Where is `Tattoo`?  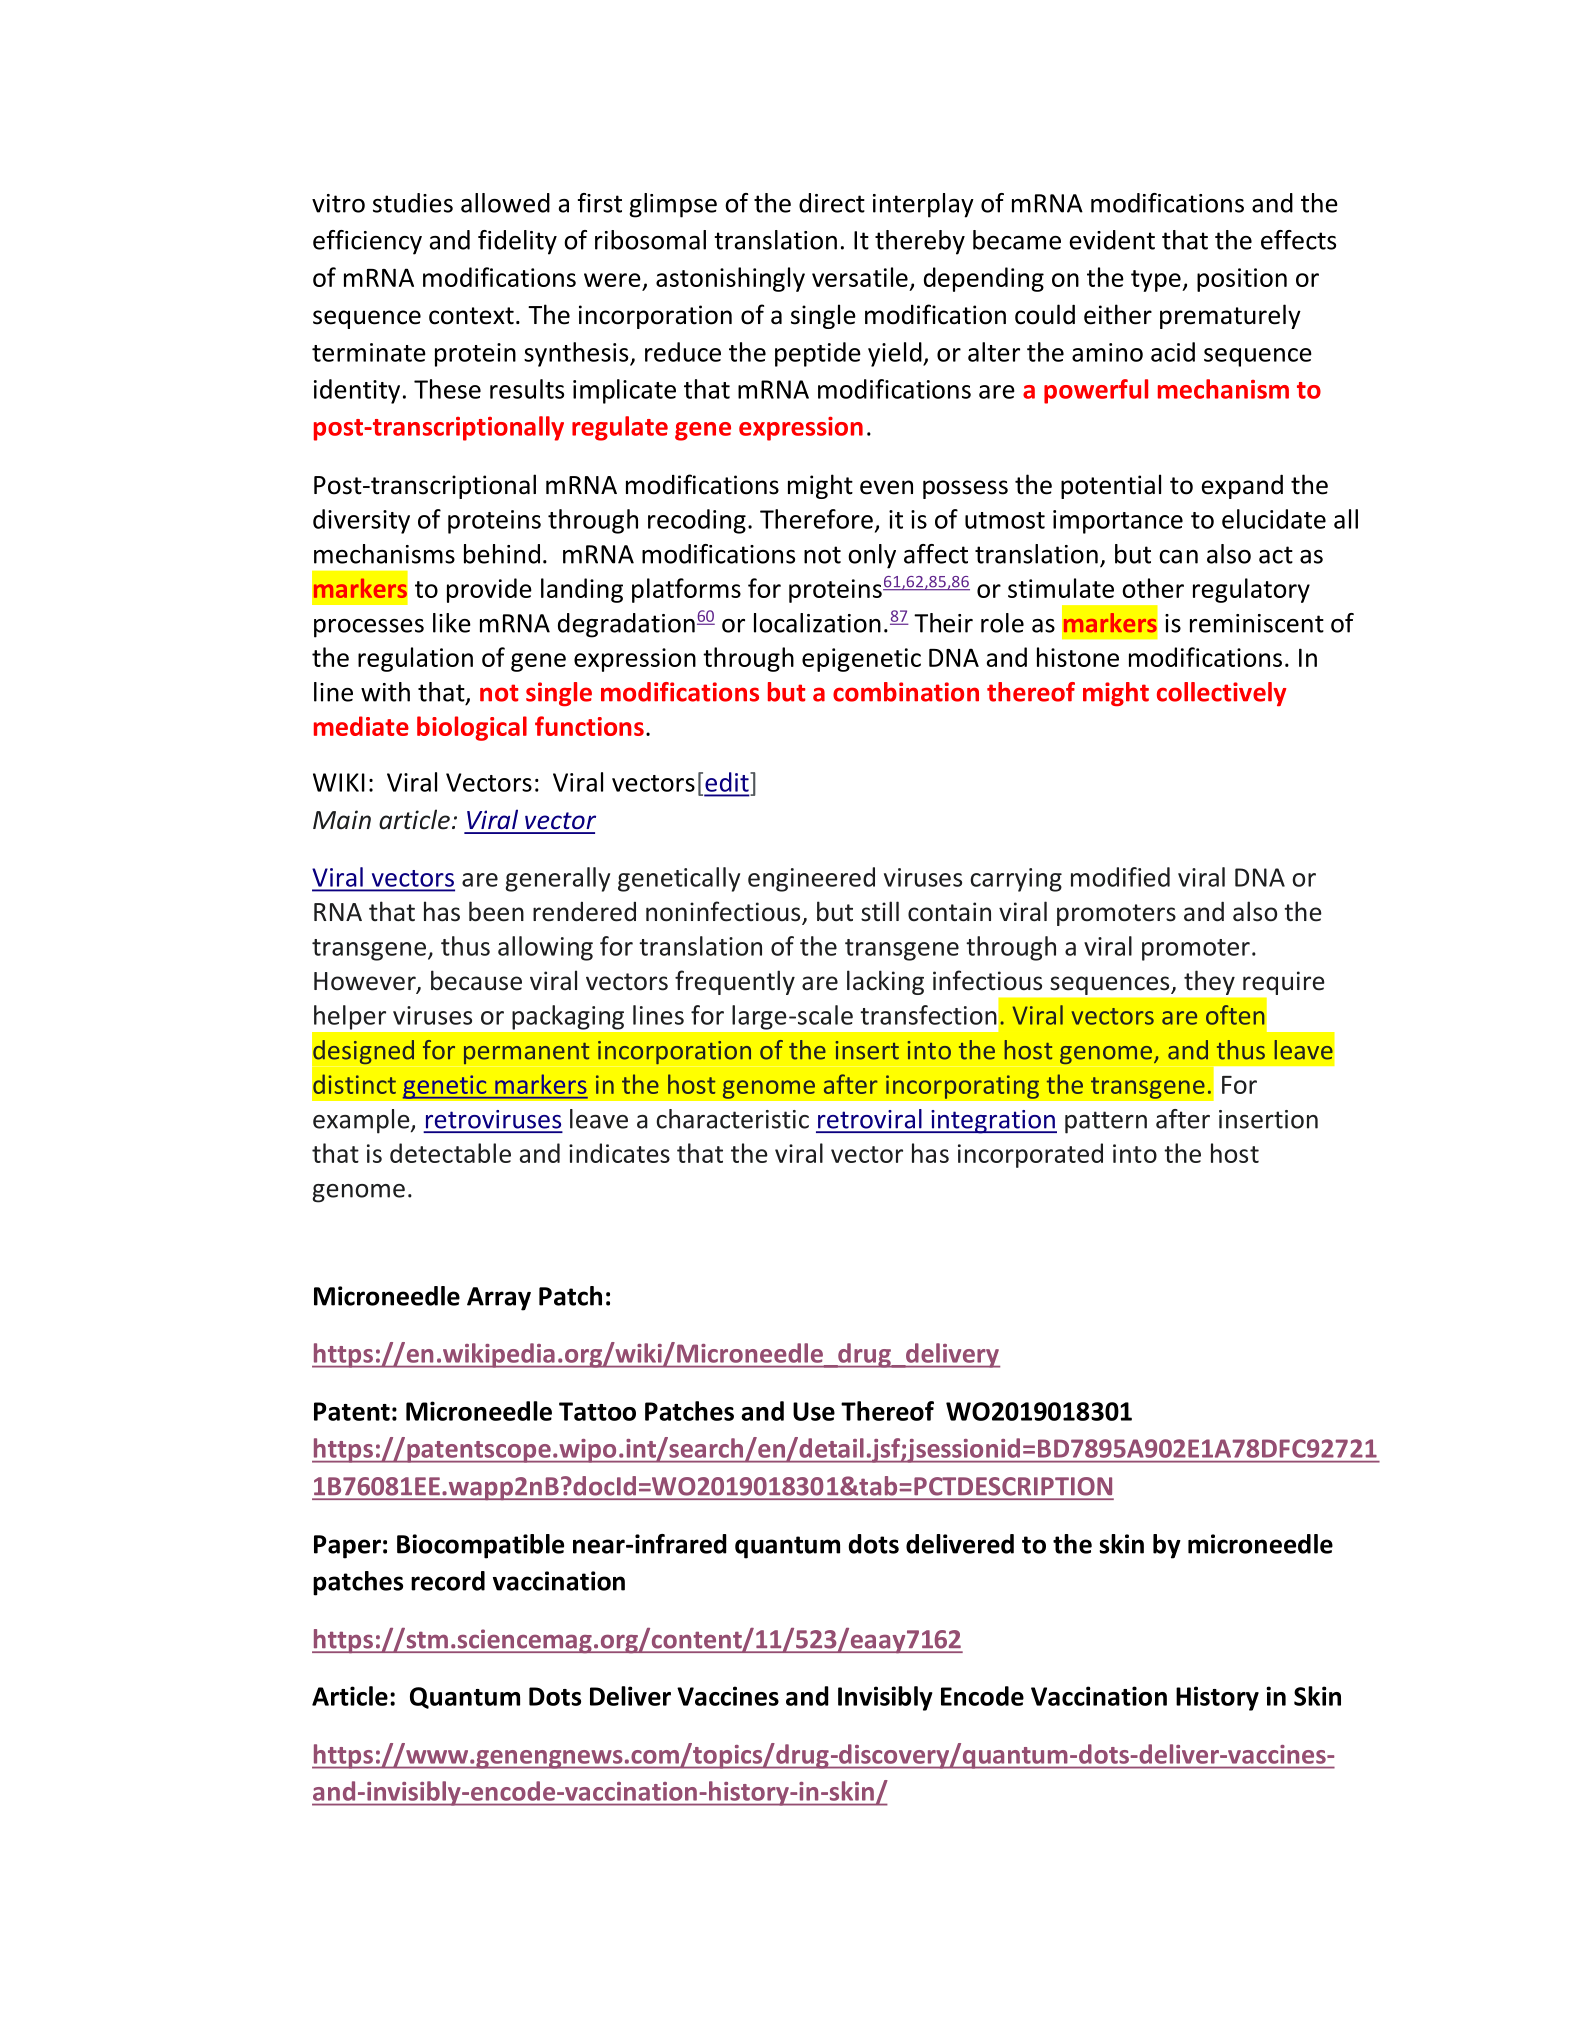 Tattoo is located at coordinates (597, 1411).
